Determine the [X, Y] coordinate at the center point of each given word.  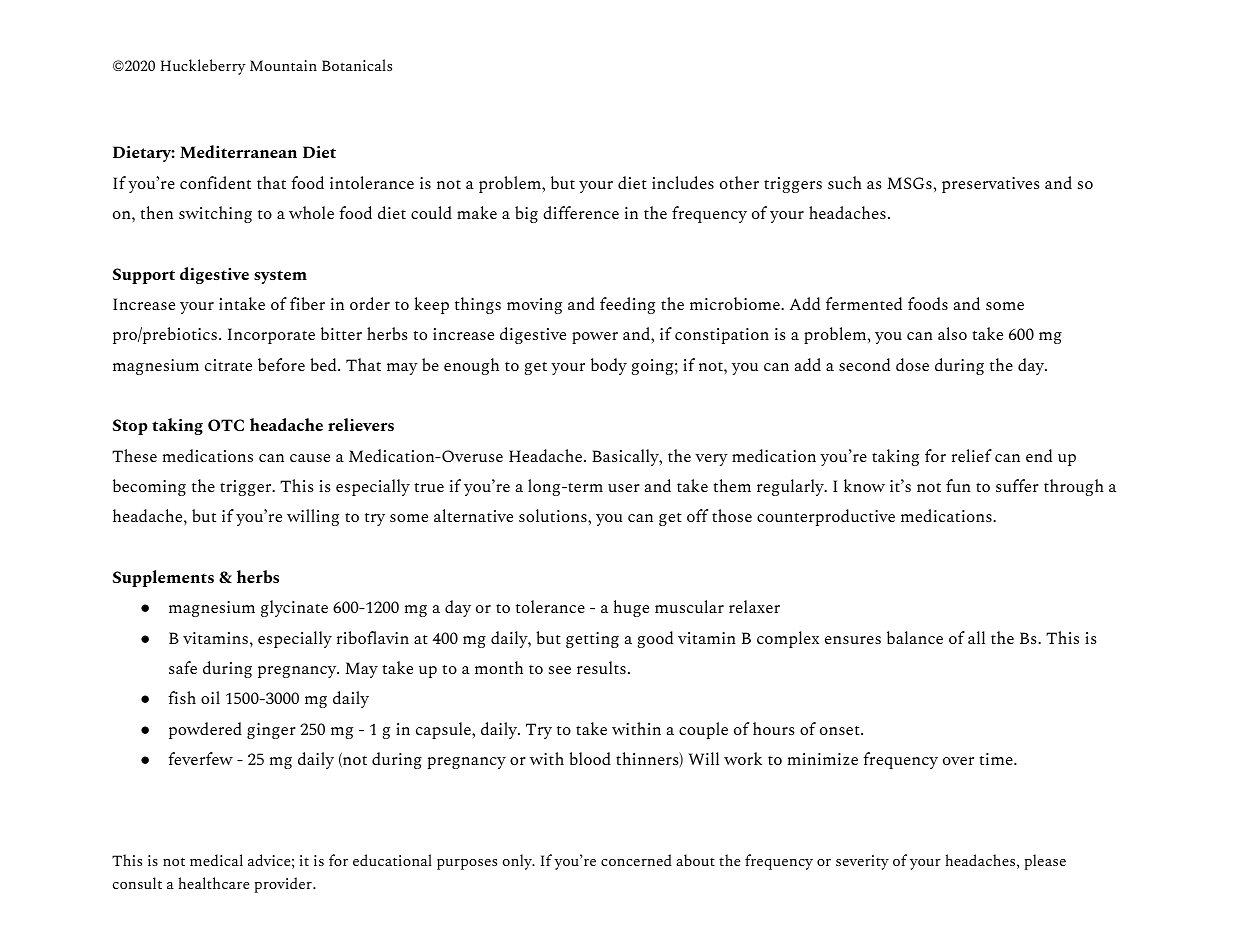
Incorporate [271, 336]
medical [216, 860]
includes [683, 182]
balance [915, 637]
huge [631, 608]
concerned [636, 860]
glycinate [294, 608]
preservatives [990, 185]
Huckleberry [203, 67]
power [595, 338]
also [952, 333]
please [1045, 862]
